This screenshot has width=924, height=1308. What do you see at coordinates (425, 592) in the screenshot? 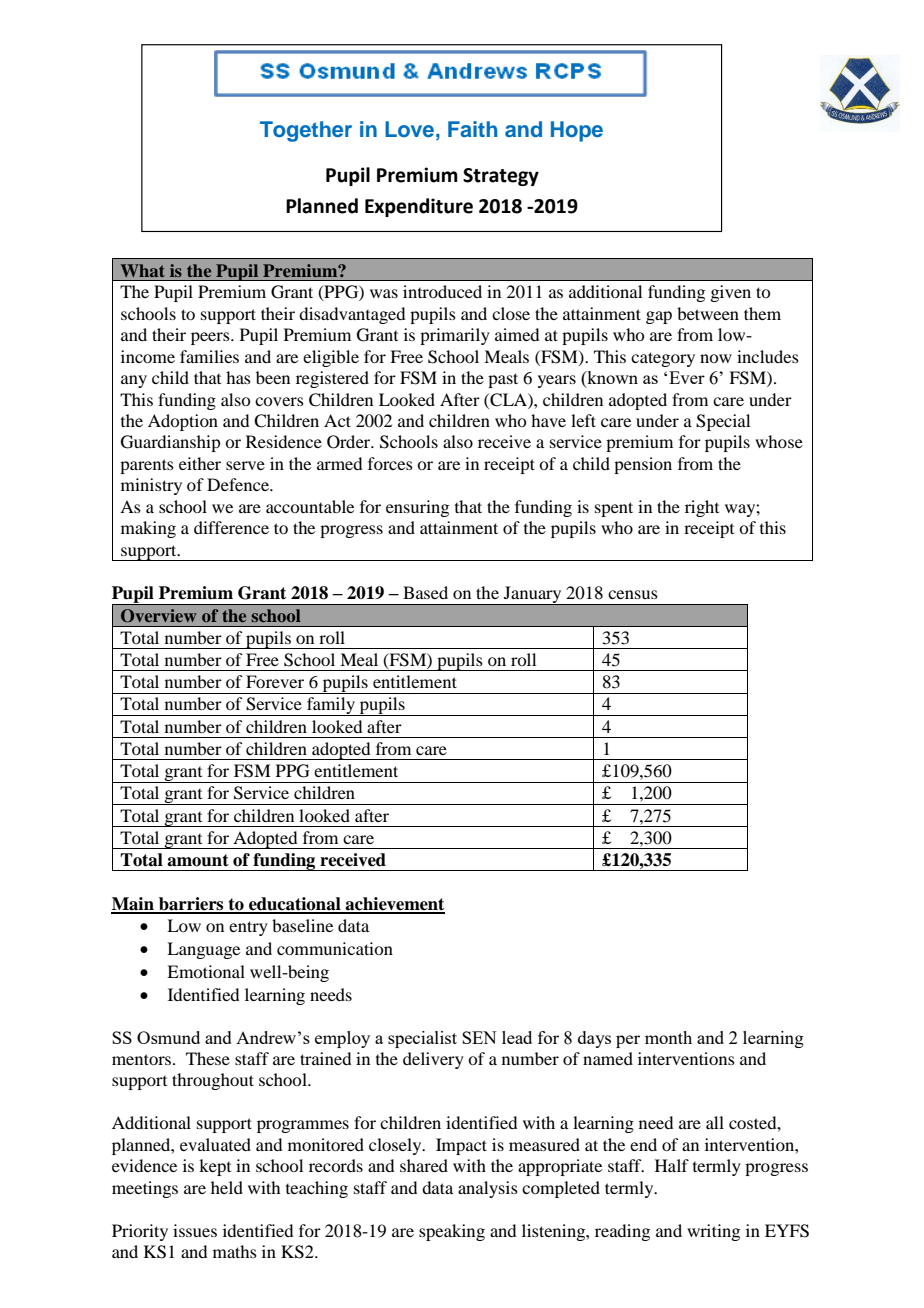
I see `Based` at bounding box center [425, 592].
